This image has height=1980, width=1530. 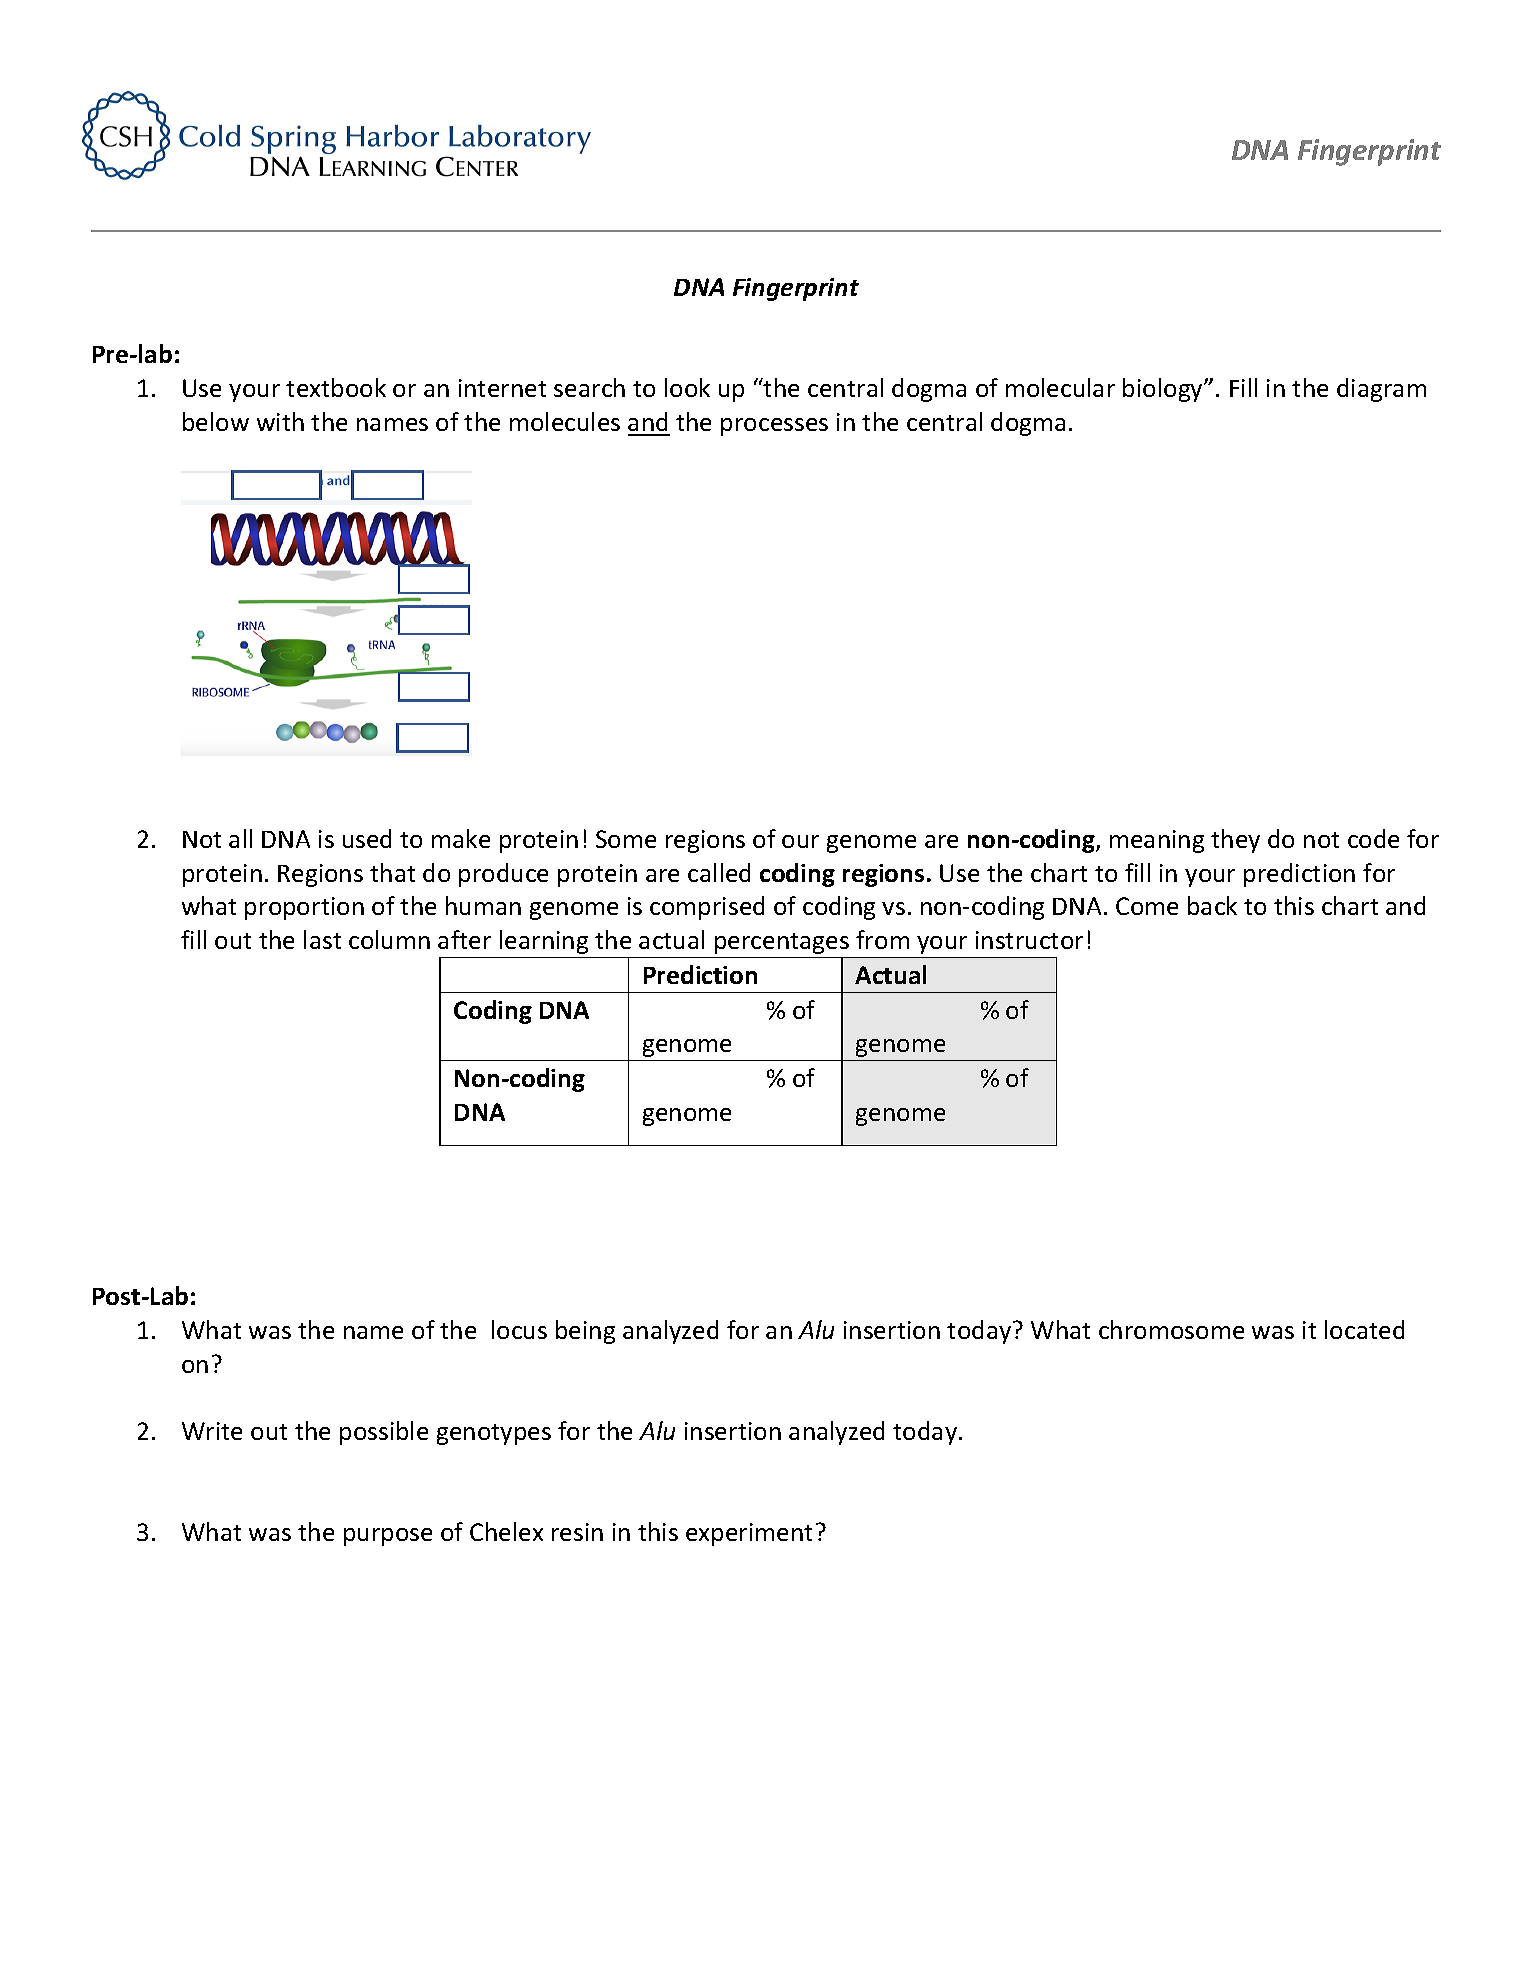 I want to click on with, so click(x=280, y=421).
